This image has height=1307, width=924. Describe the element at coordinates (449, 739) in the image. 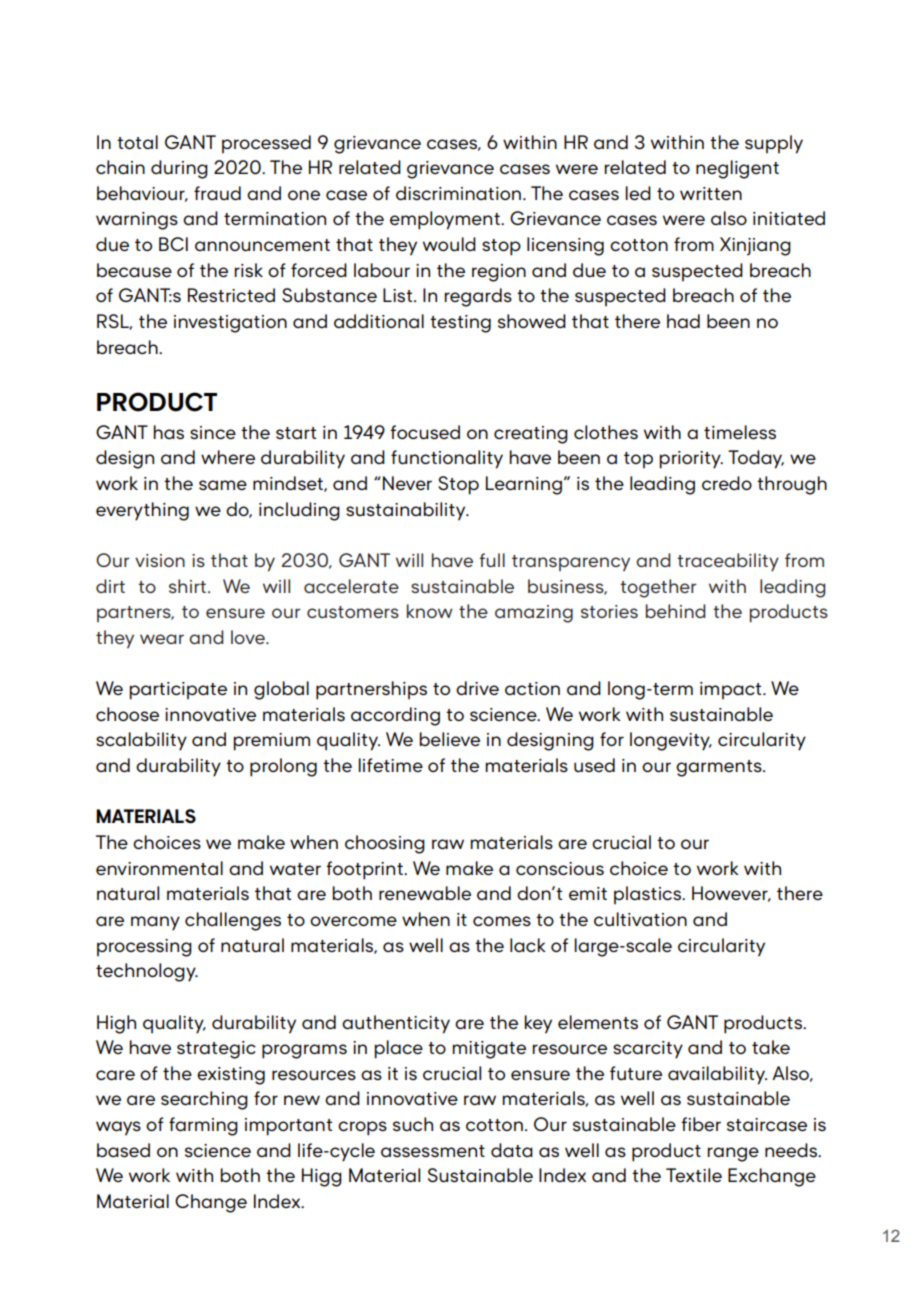

I see `believe` at that location.
